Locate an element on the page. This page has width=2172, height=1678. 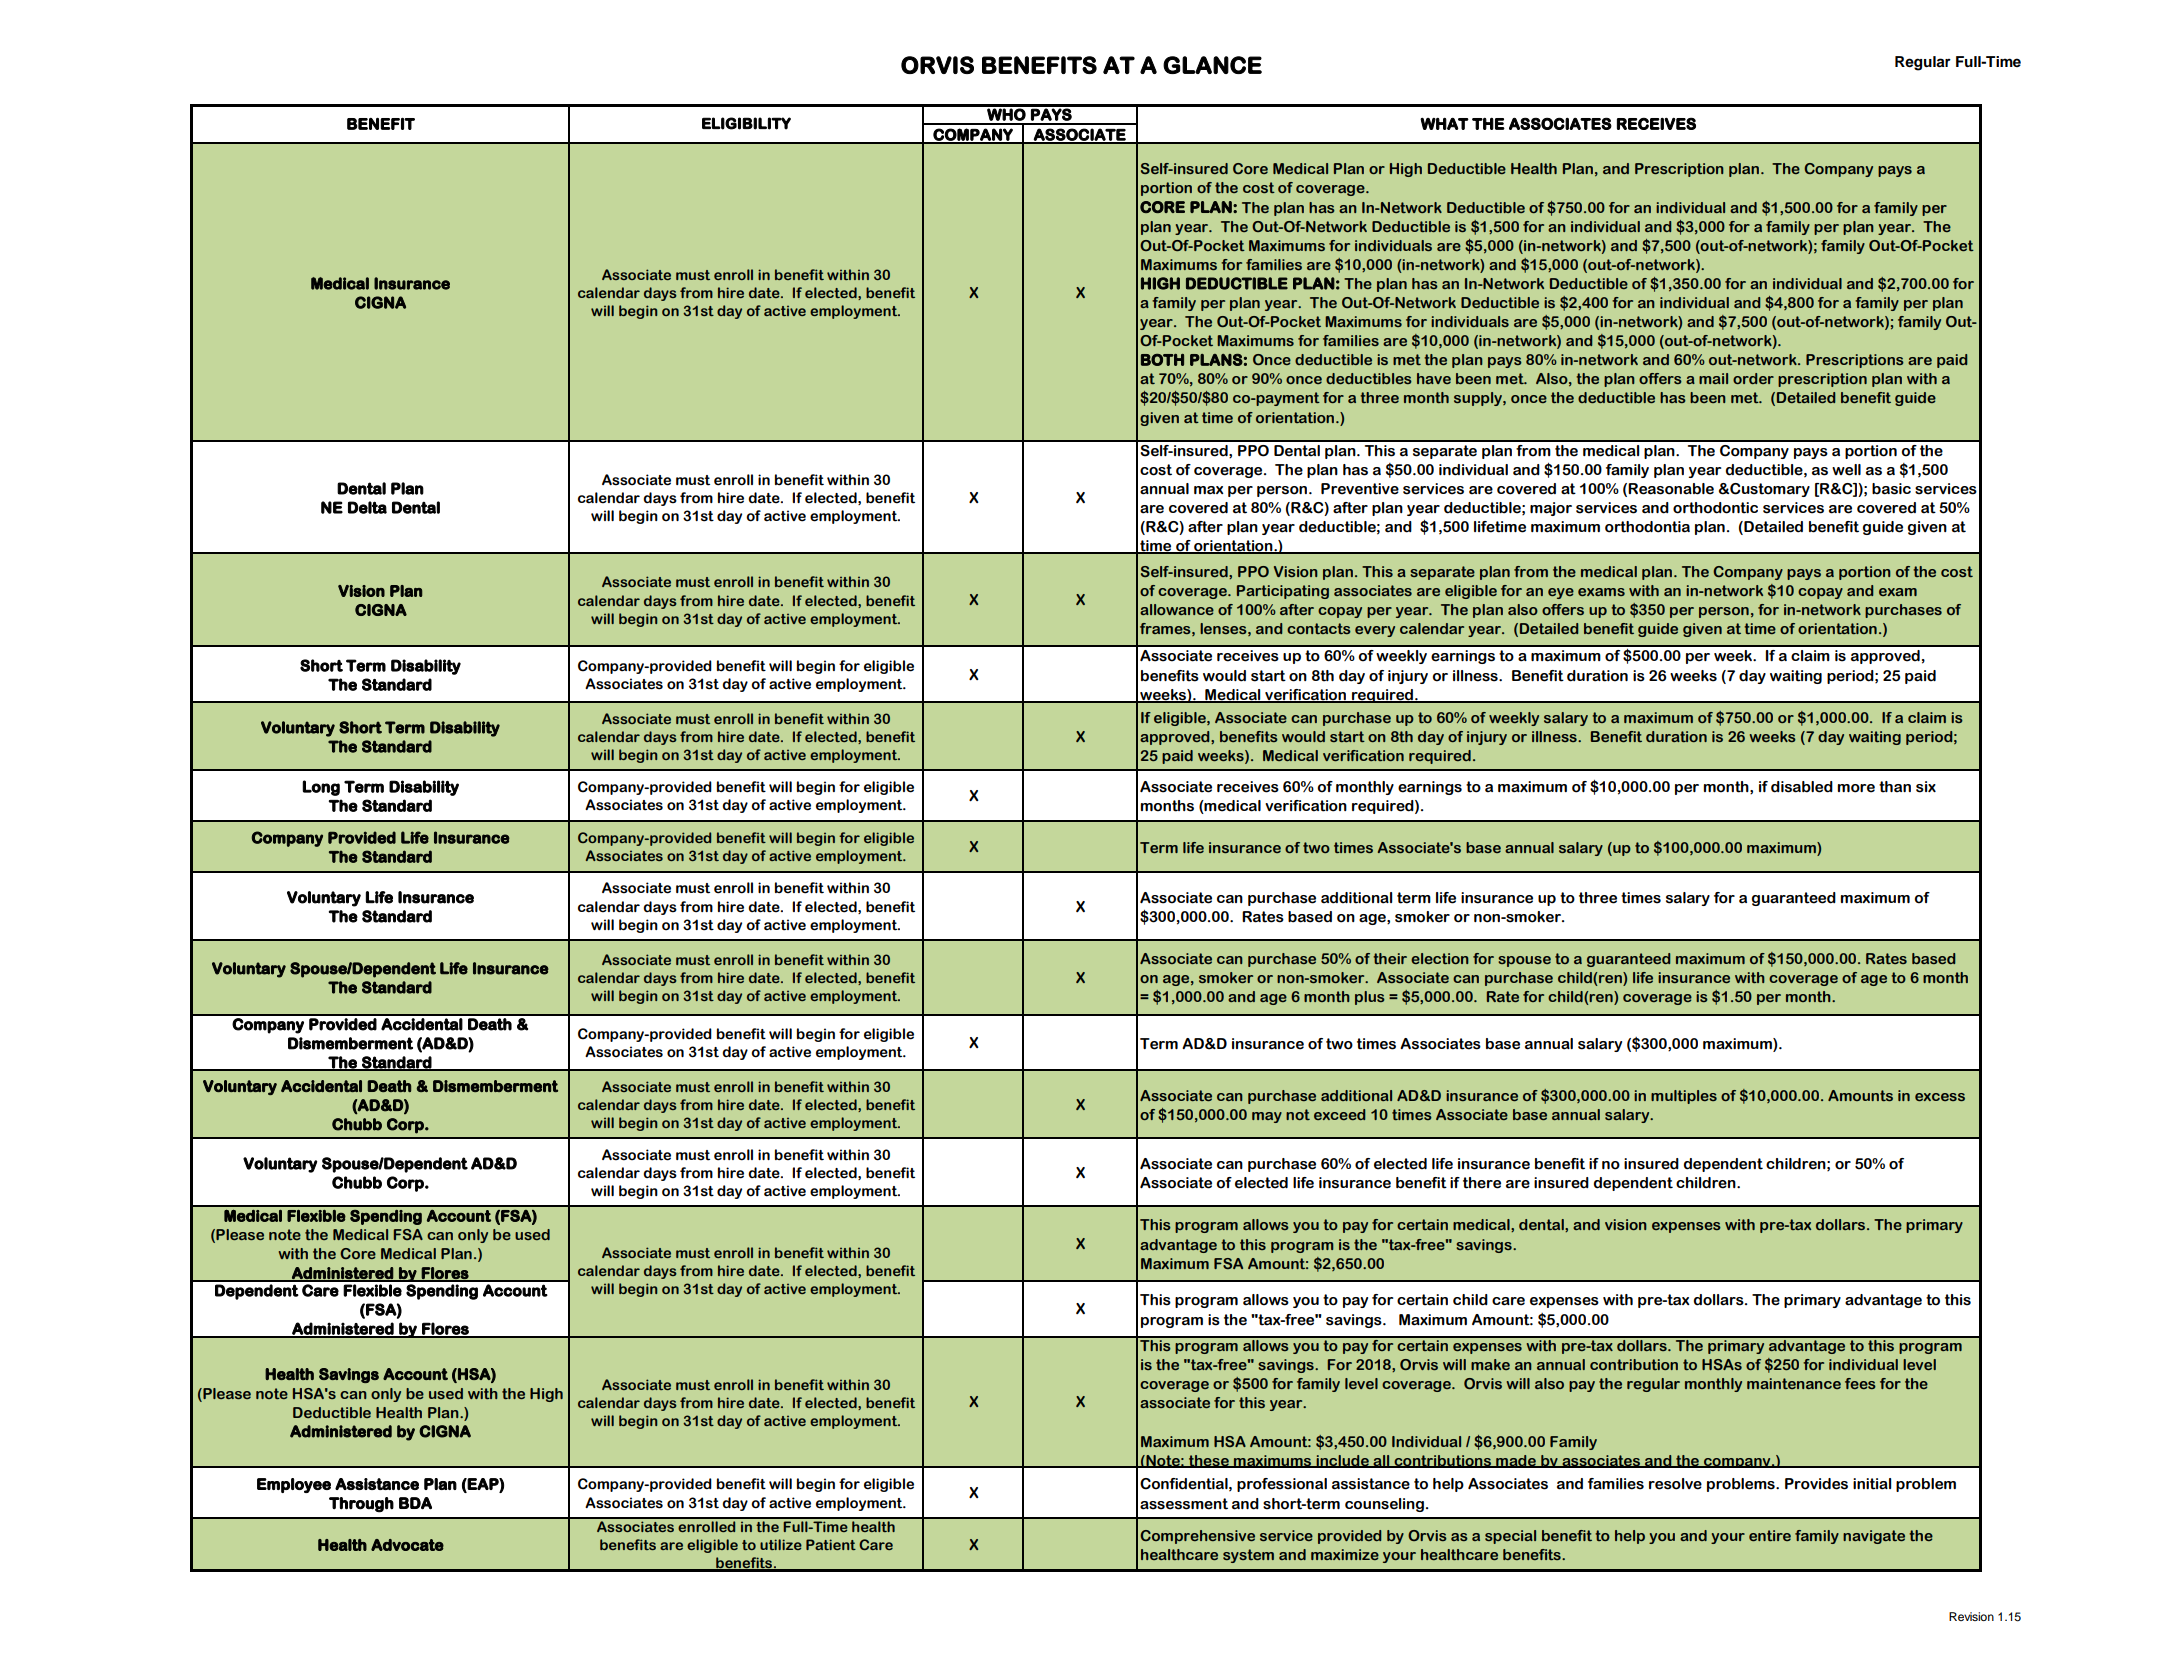
BDA is located at coordinates (415, 1503).
